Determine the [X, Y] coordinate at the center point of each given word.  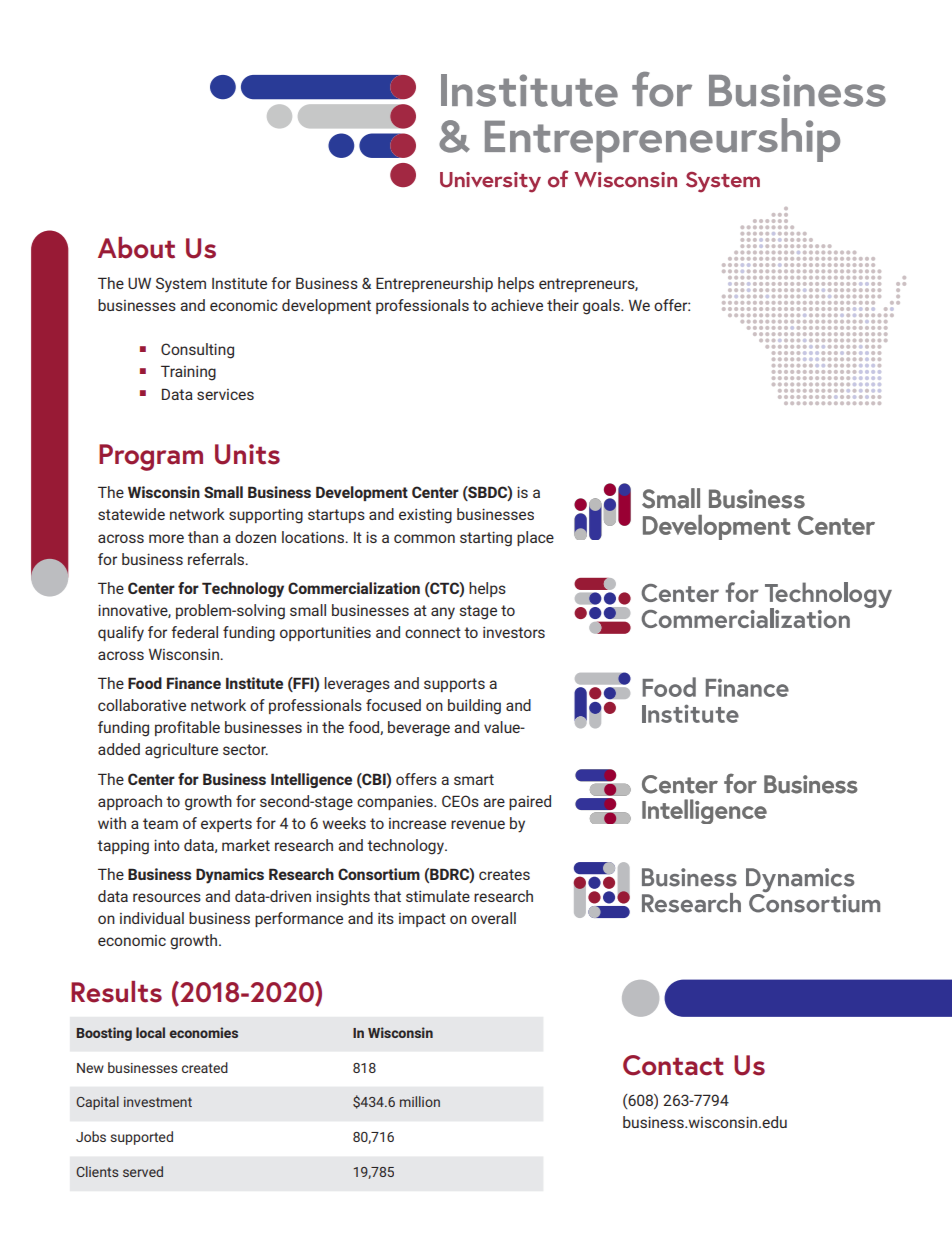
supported [141, 1138]
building [474, 707]
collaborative [142, 705]
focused [393, 705]
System [181, 285]
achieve [517, 305]
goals [602, 307]
